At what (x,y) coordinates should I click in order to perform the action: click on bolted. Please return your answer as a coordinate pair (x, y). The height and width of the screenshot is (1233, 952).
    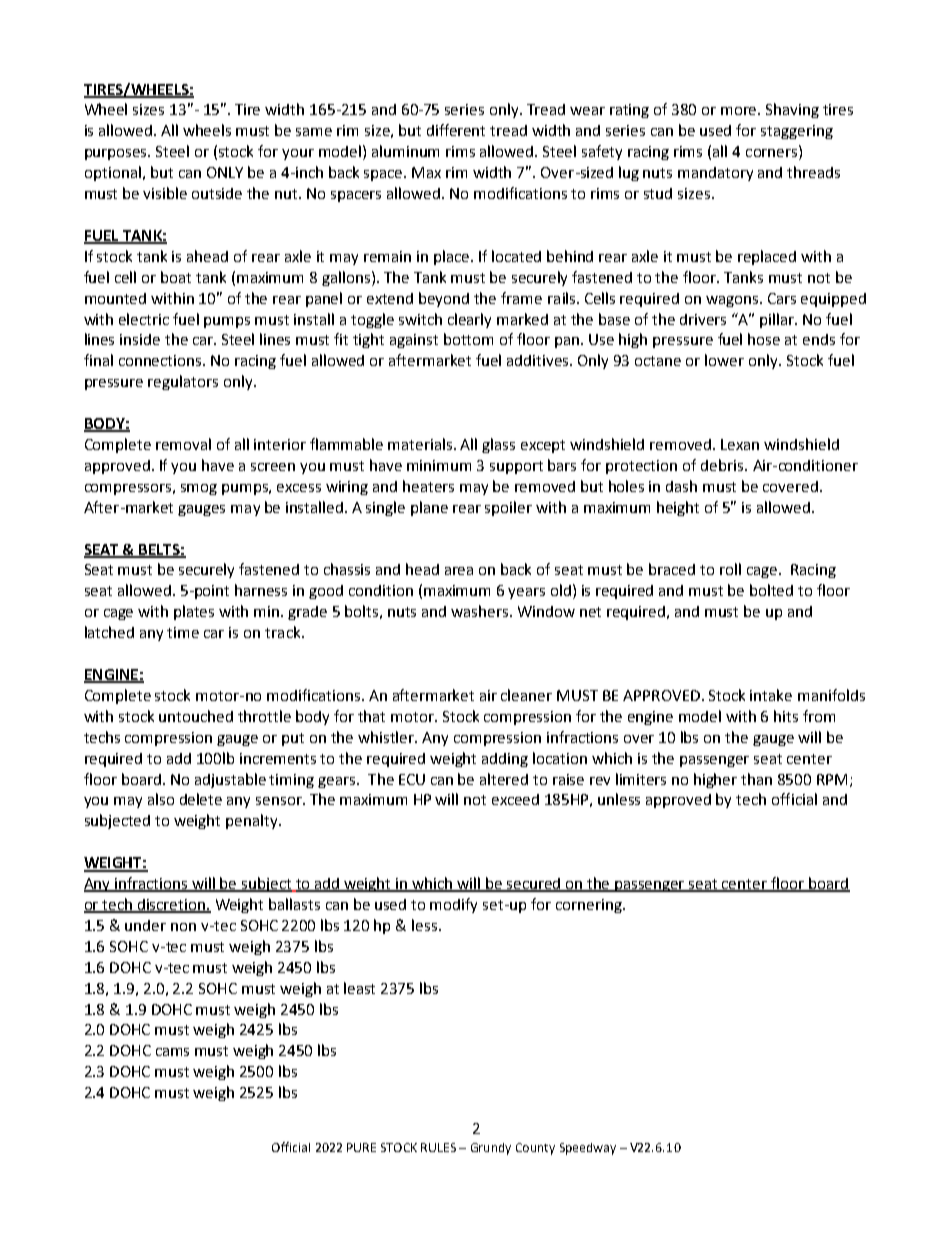
    Looking at the image, I should click on (771, 590).
